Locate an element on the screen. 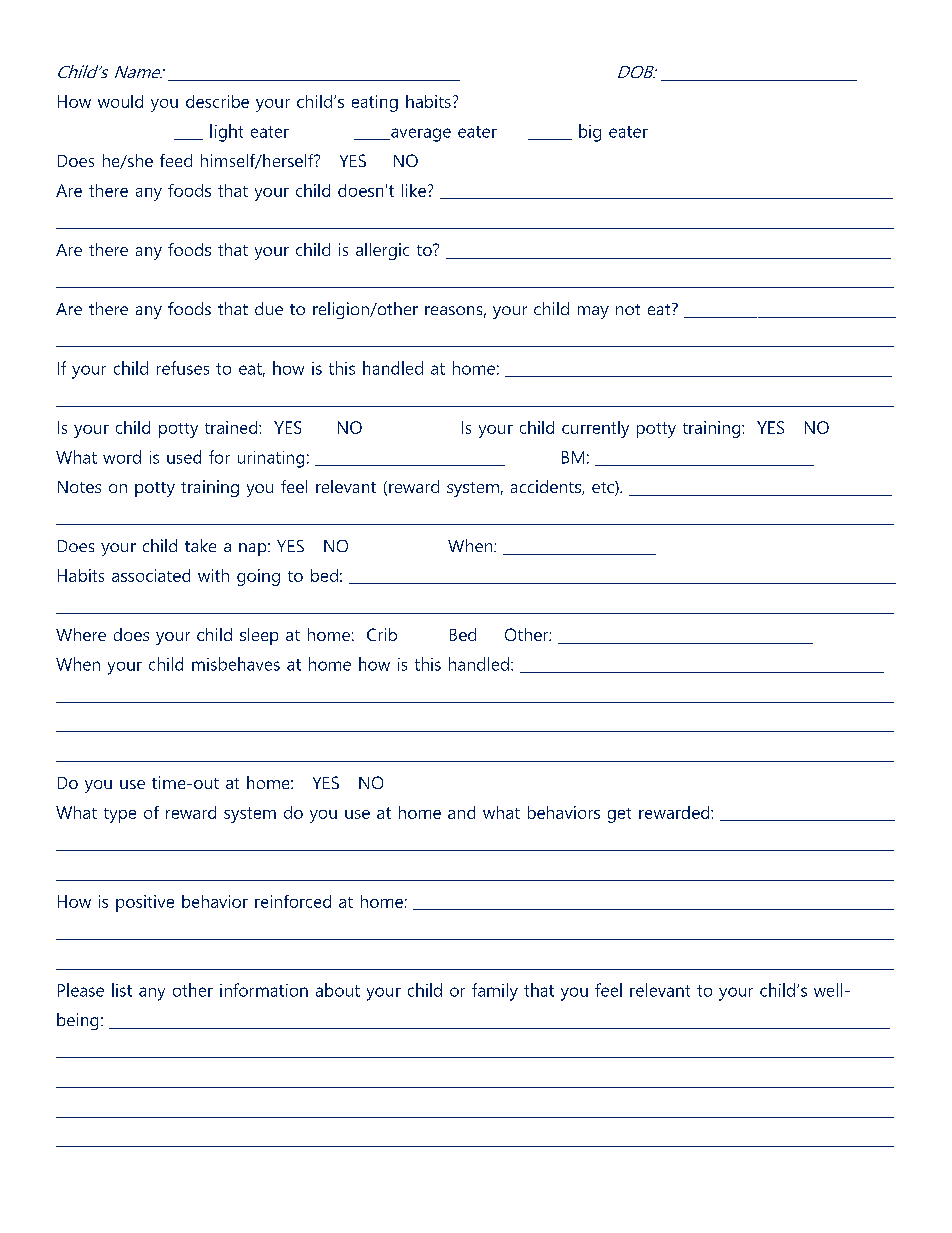 The width and height of the screenshot is (952, 1233). would is located at coordinates (120, 101).
